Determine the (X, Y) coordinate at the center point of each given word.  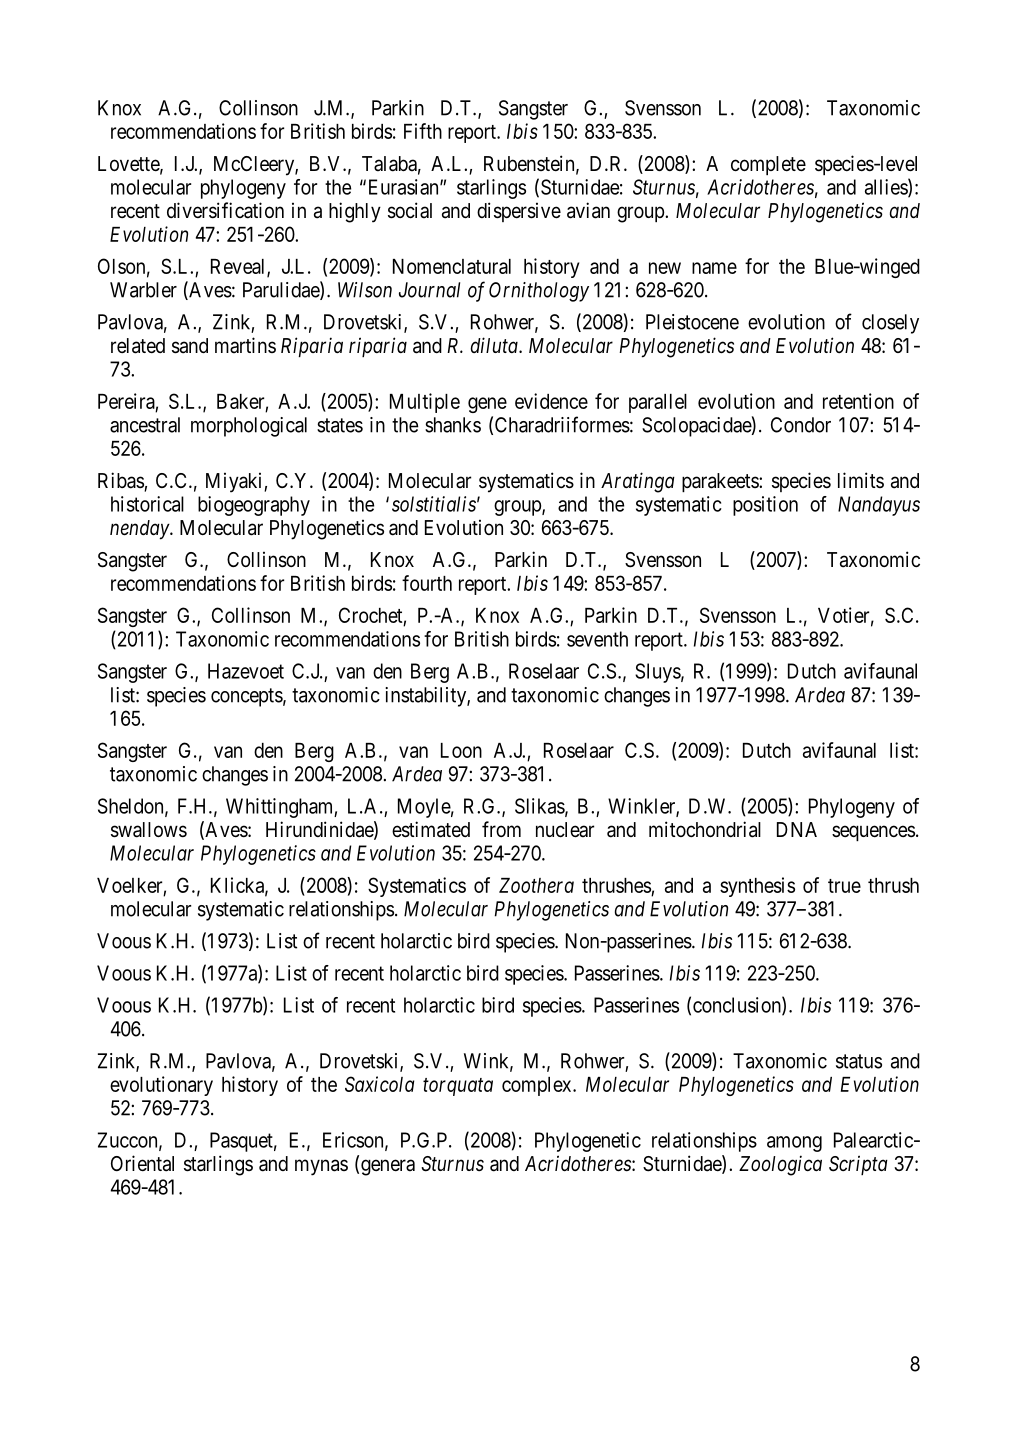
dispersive (519, 212)
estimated (431, 829)
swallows (149, 830)
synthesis (757, 887)
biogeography (254, 506)
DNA (797, 829)
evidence (551, 401)
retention (858, 401)
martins (245, 345)
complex (538, 1086)
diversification (225, 210)
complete (768, 165)
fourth (427, 583)
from (501, 829)
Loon (461, 750)
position (765, 506)
